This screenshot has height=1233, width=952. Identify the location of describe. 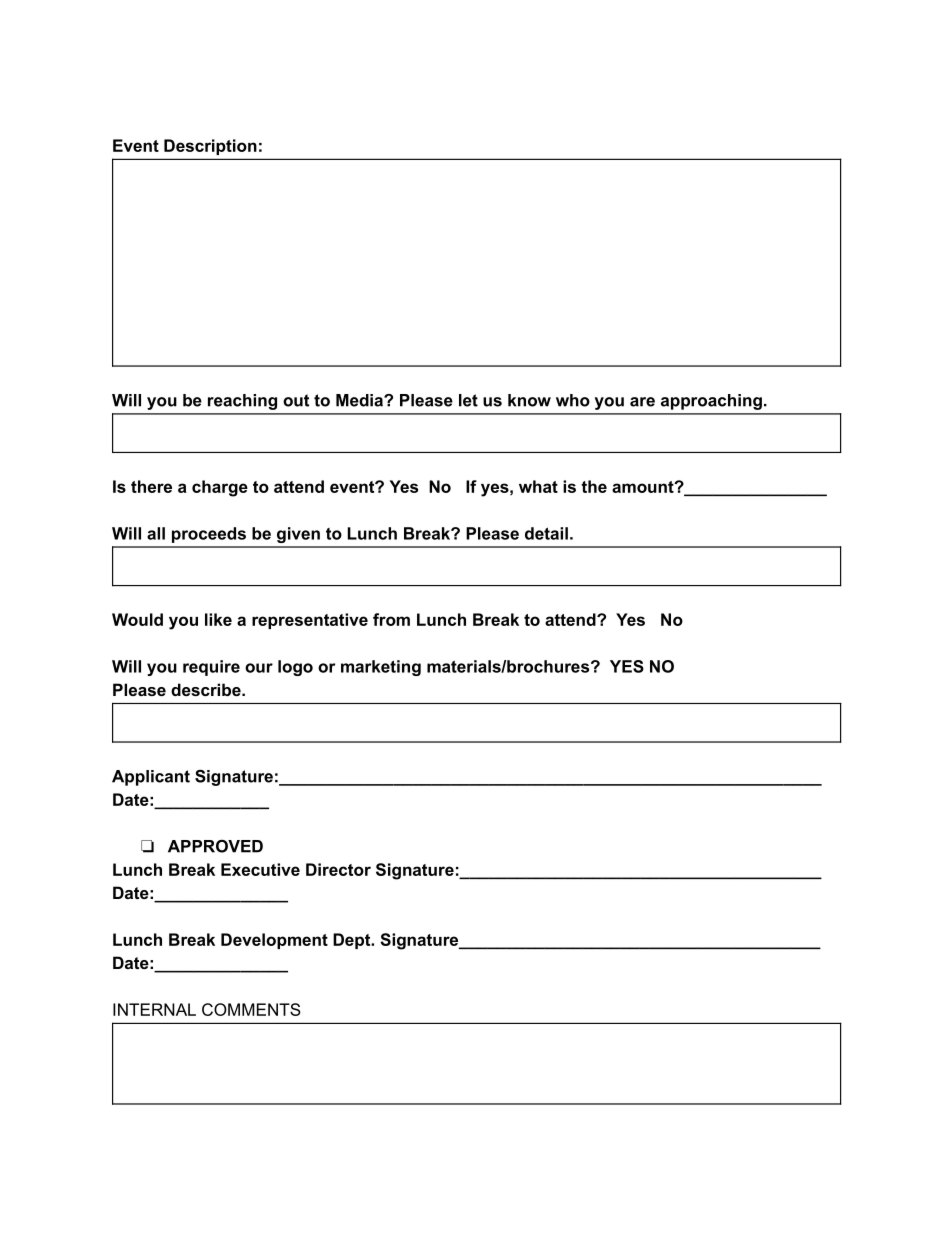
(207, 689).
